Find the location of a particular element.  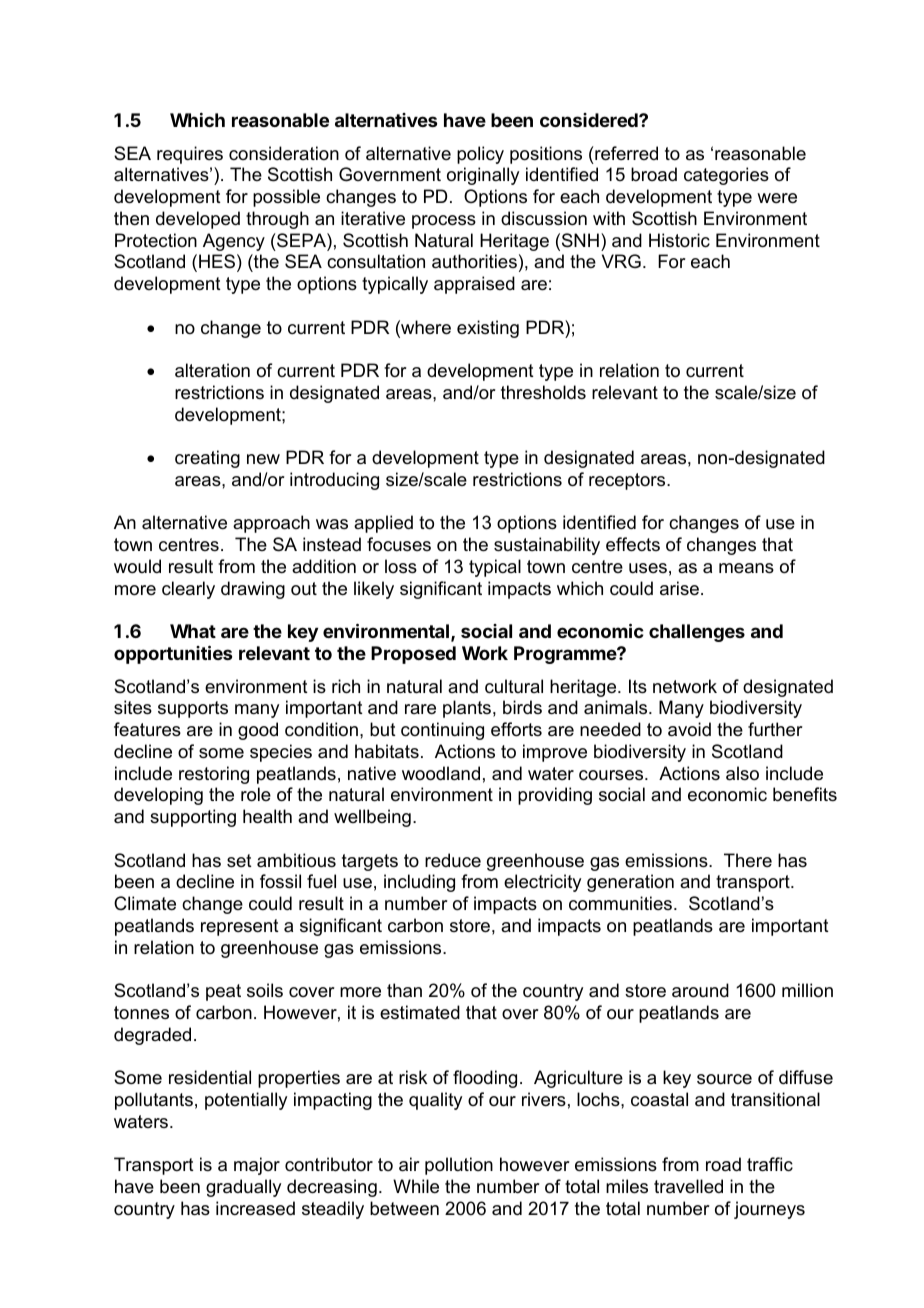

challenges is located at coordinates (697, 633).
